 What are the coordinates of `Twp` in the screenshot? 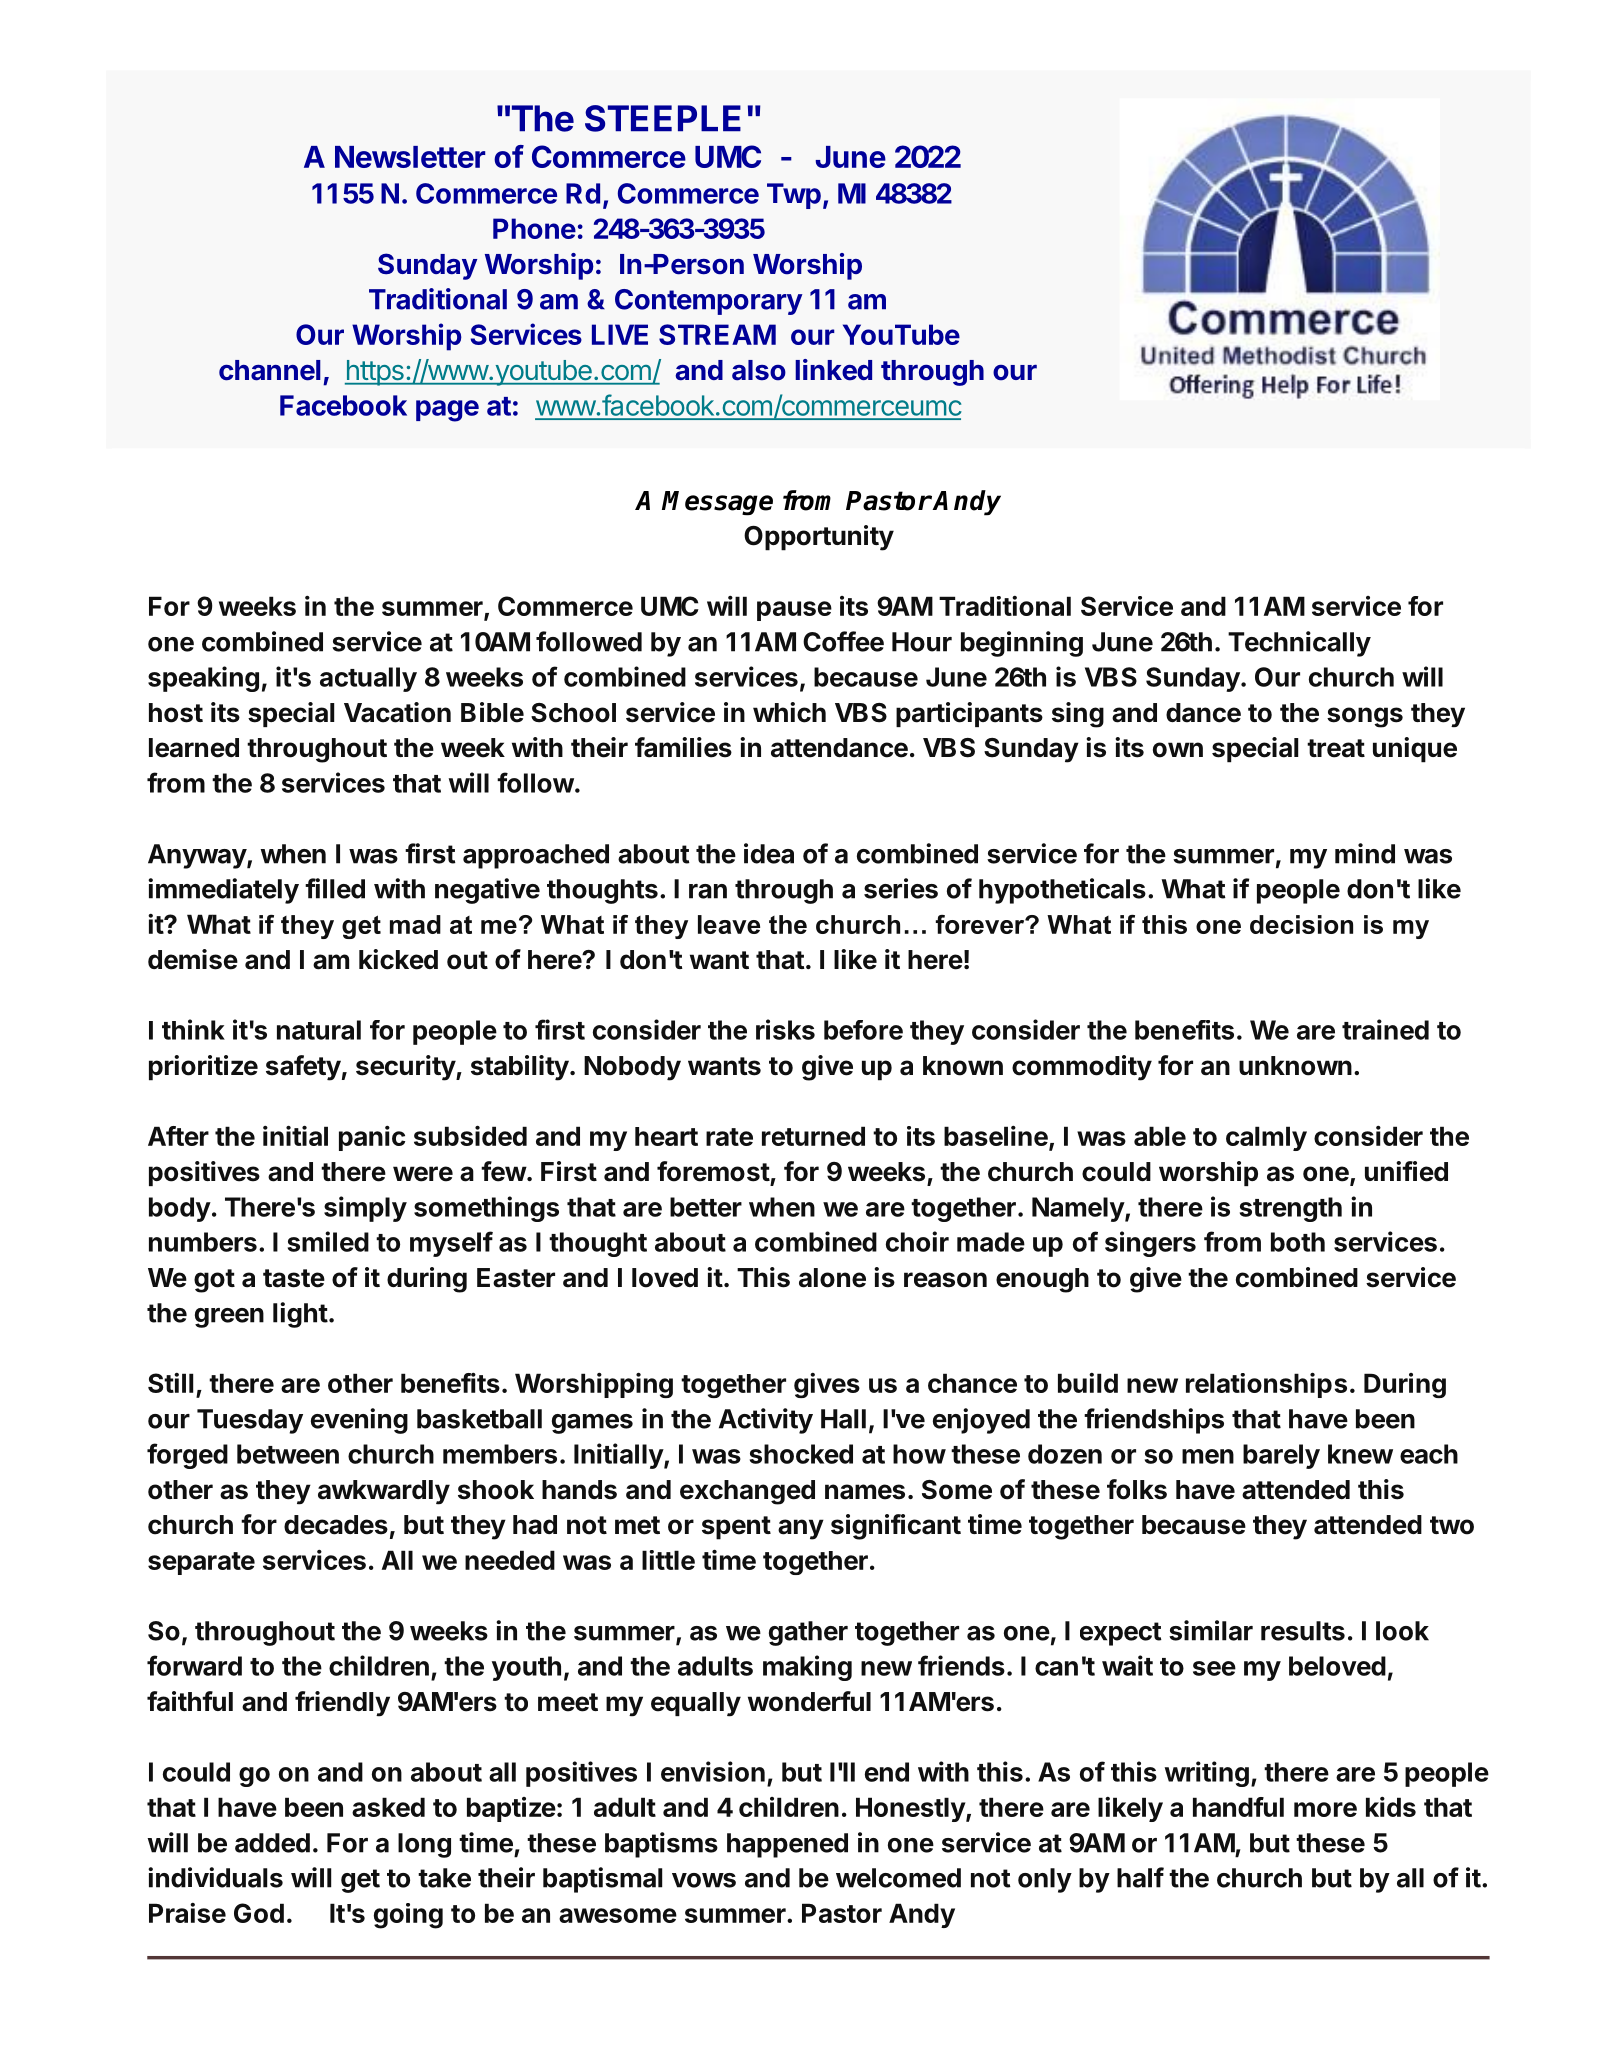 It's located at (794, 196).
